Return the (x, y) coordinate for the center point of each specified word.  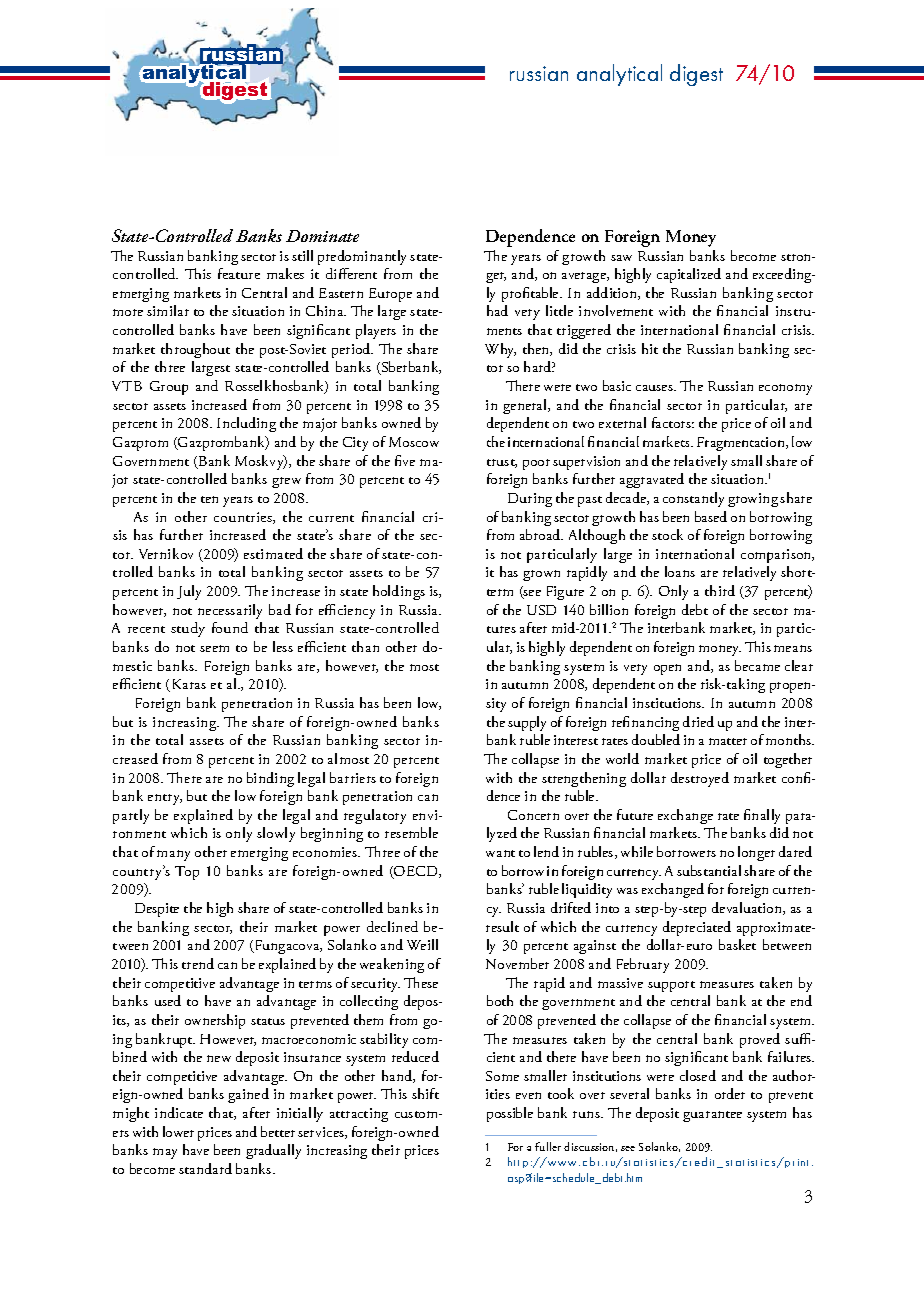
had (497, 310)
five (405, 460)
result (502, 926)
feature (239, 273)
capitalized (689, 275)
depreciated (697, 928)
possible (510, 1114)
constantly (693, 499)
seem (214, 648)
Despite (157, 910)
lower (178, 1131)
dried (698, 721)
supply (527, 723)
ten (209, 499)
